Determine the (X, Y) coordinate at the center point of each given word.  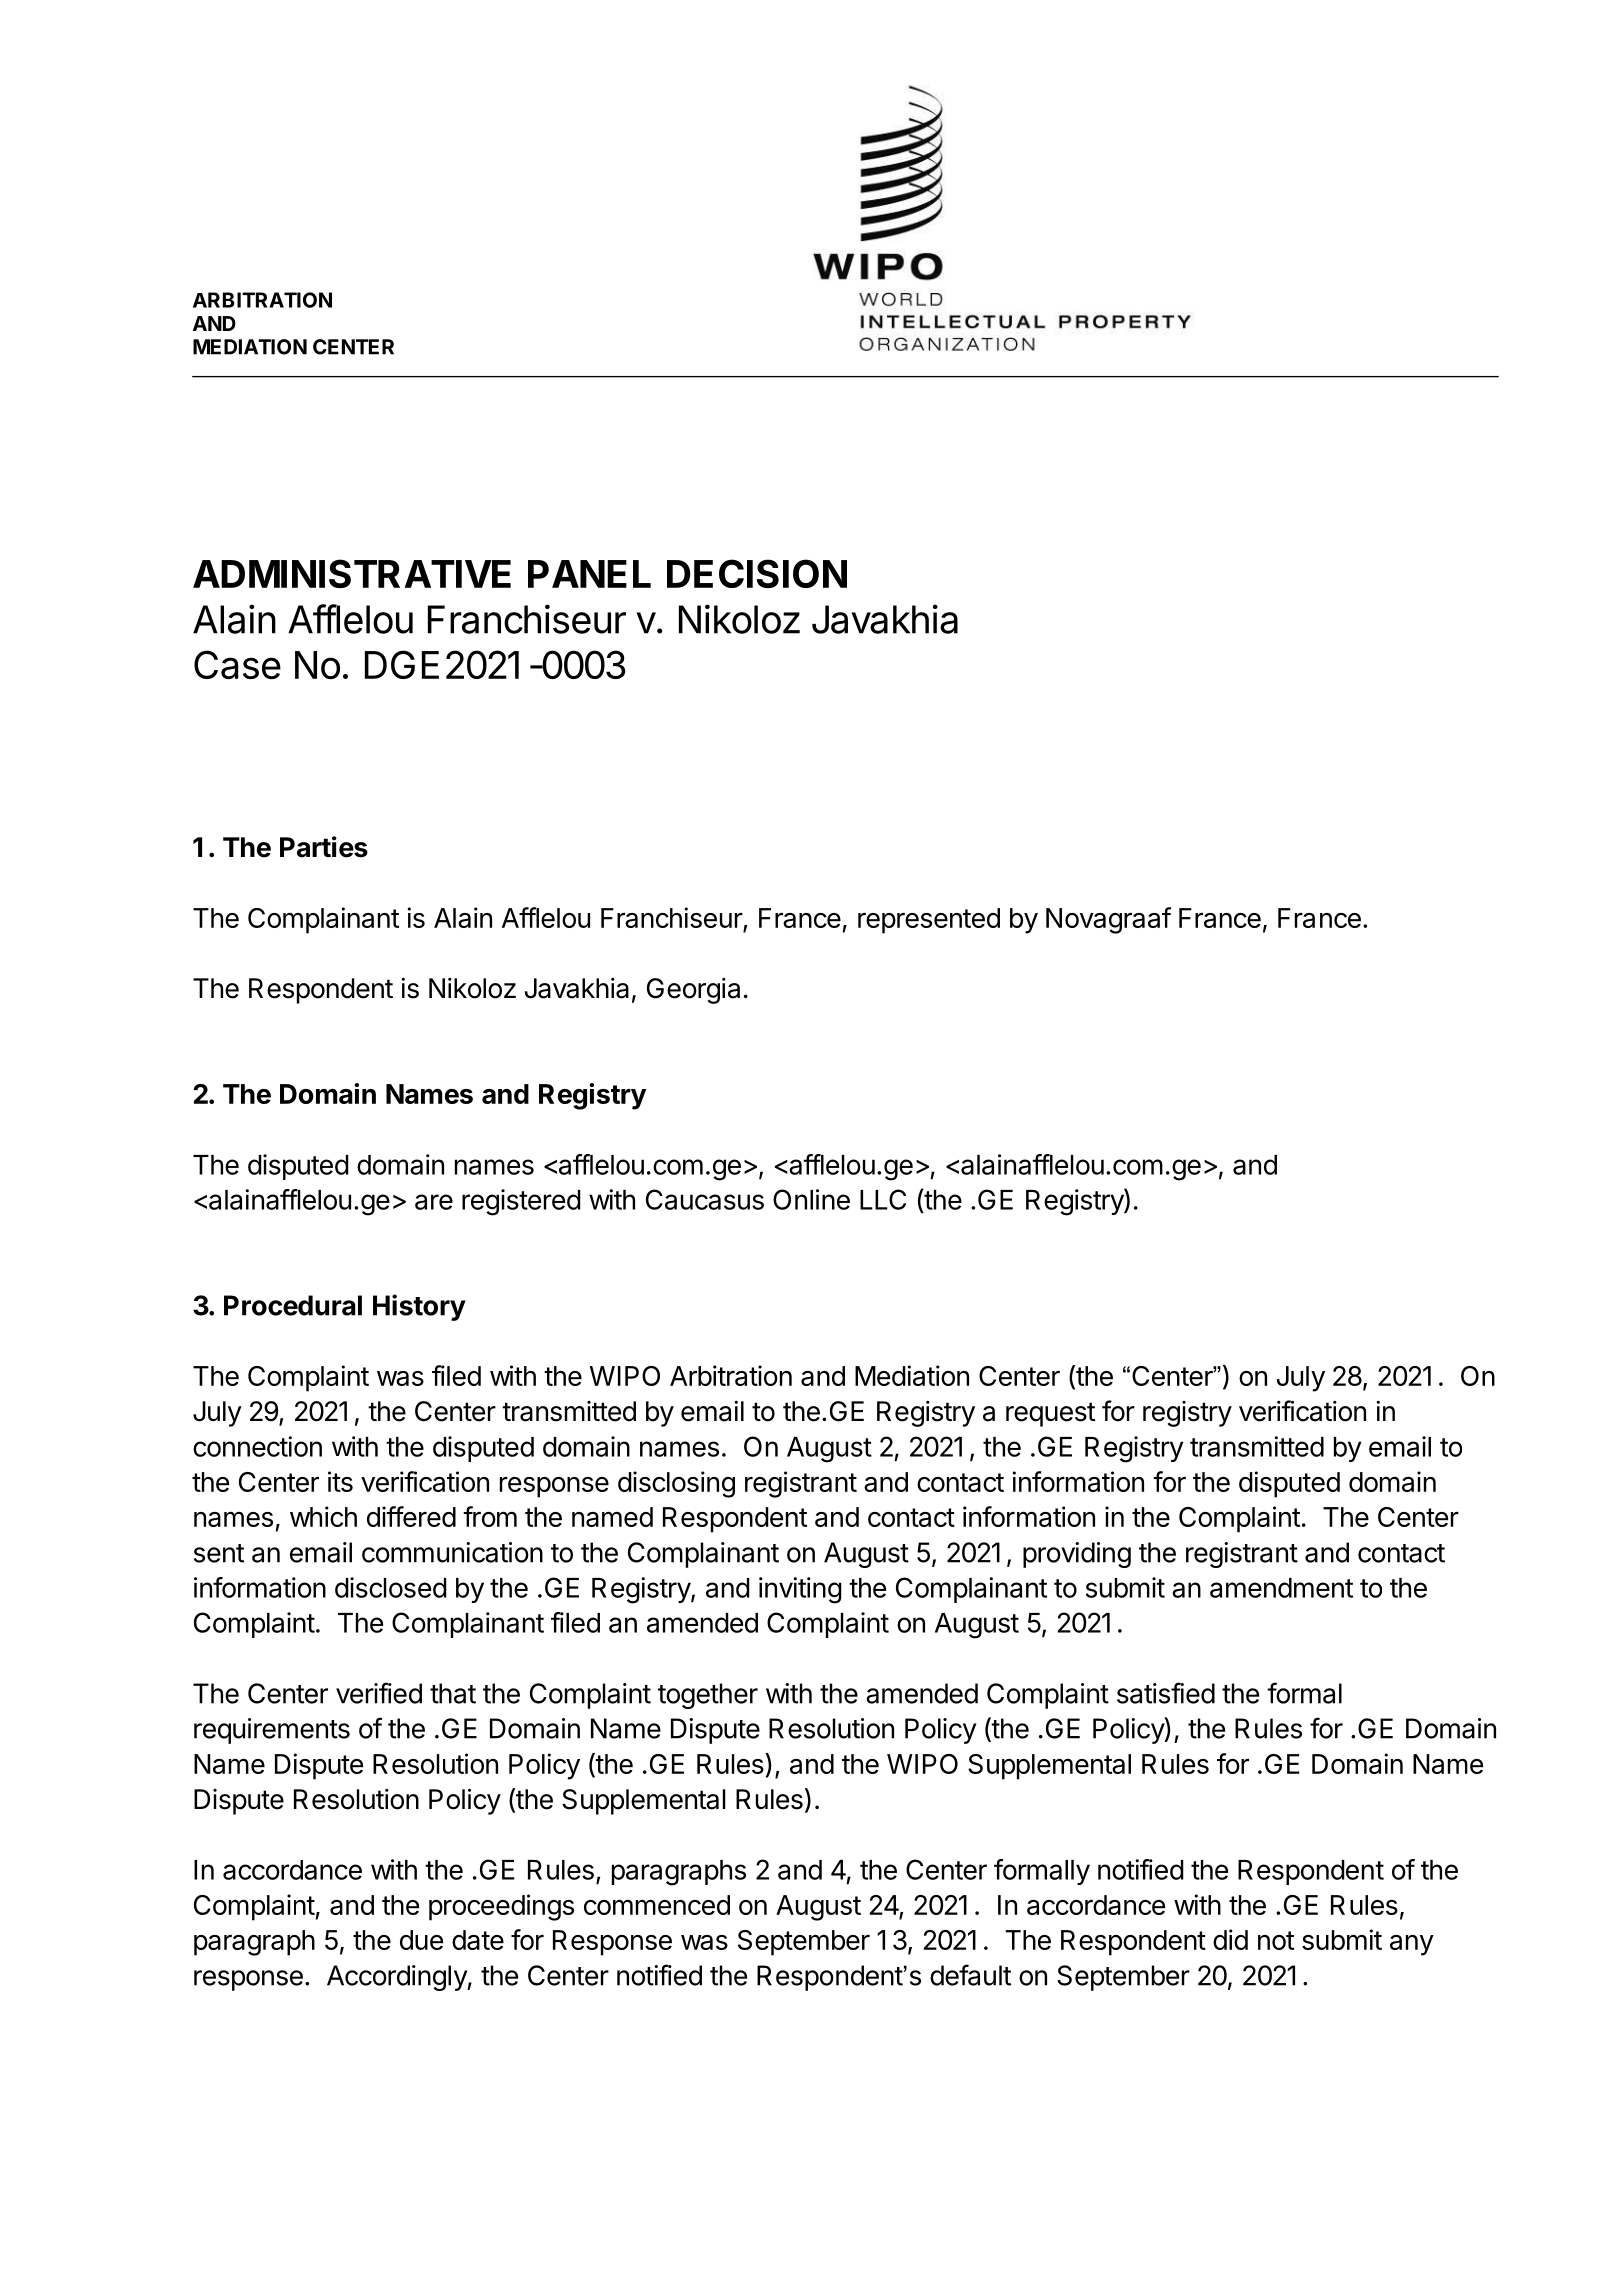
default (970, 1975)
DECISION (757, 573)
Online (811, 1199)
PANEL (589, 574)
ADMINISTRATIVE (352, 573)
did (1230, 1939)
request (1050, 1414)
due (421, 1940)
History (419, 1307)
